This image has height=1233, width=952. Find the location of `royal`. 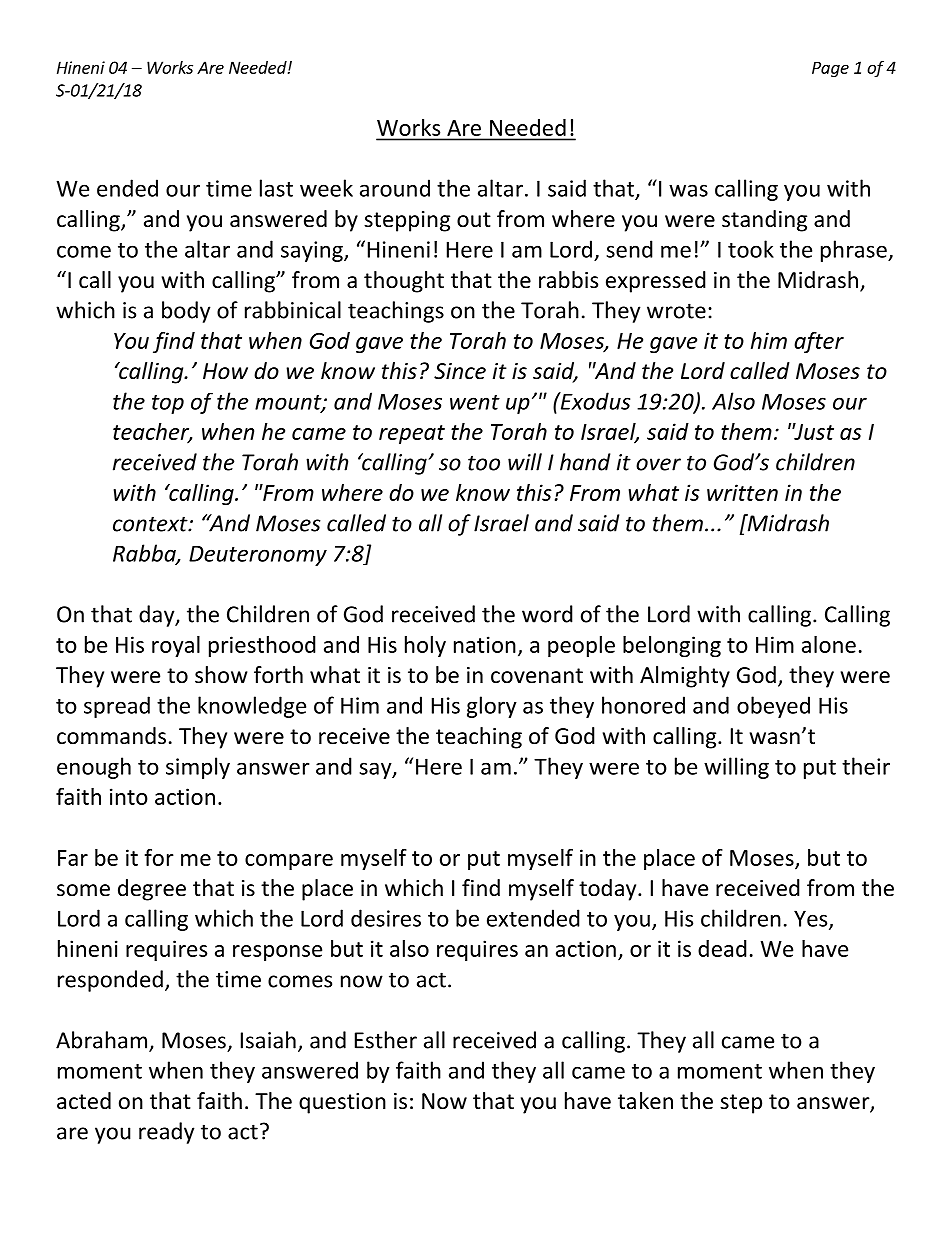

royal is located at coordinates (176, 646).
